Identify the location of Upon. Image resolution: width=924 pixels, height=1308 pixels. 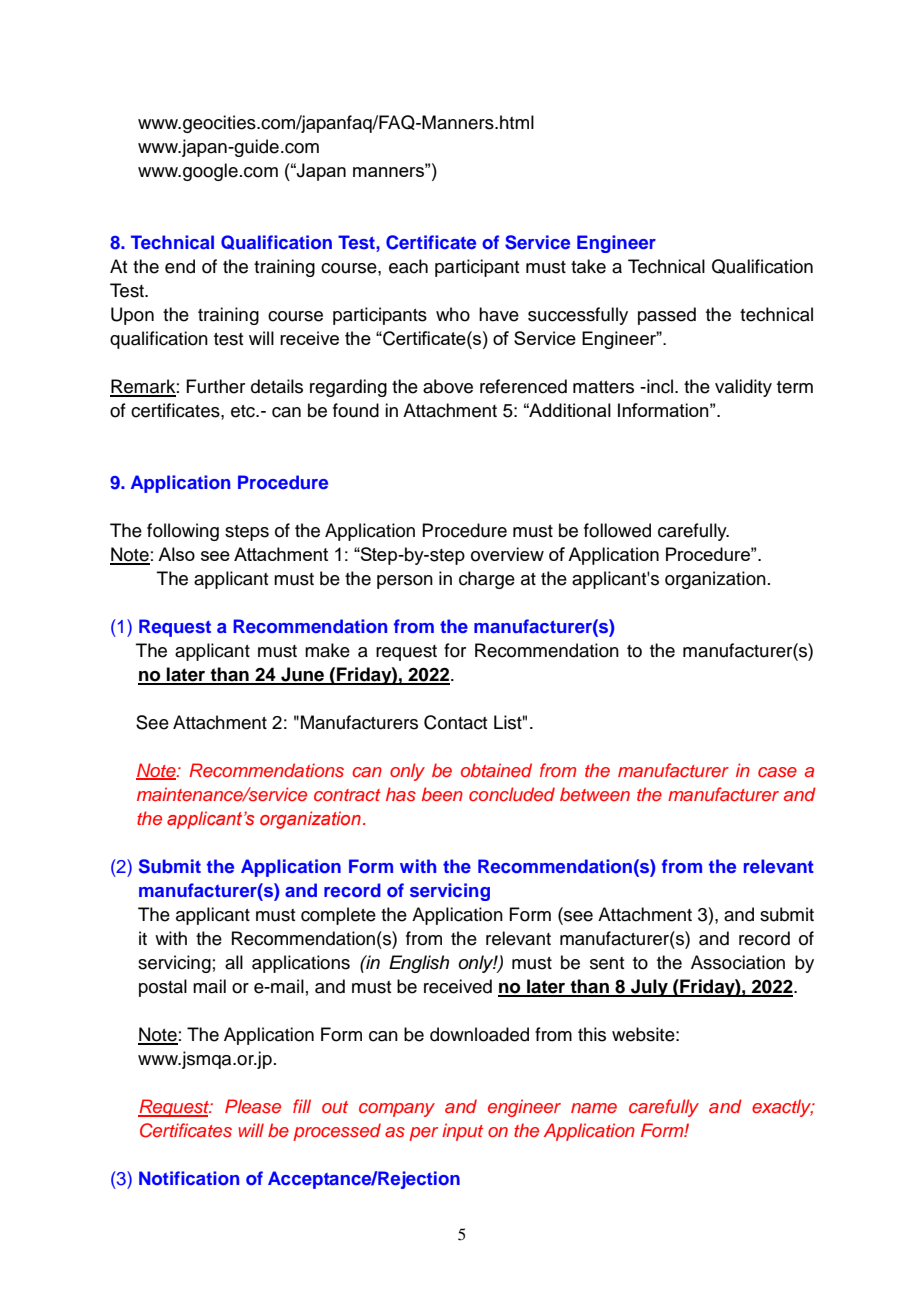
(132, 316).
